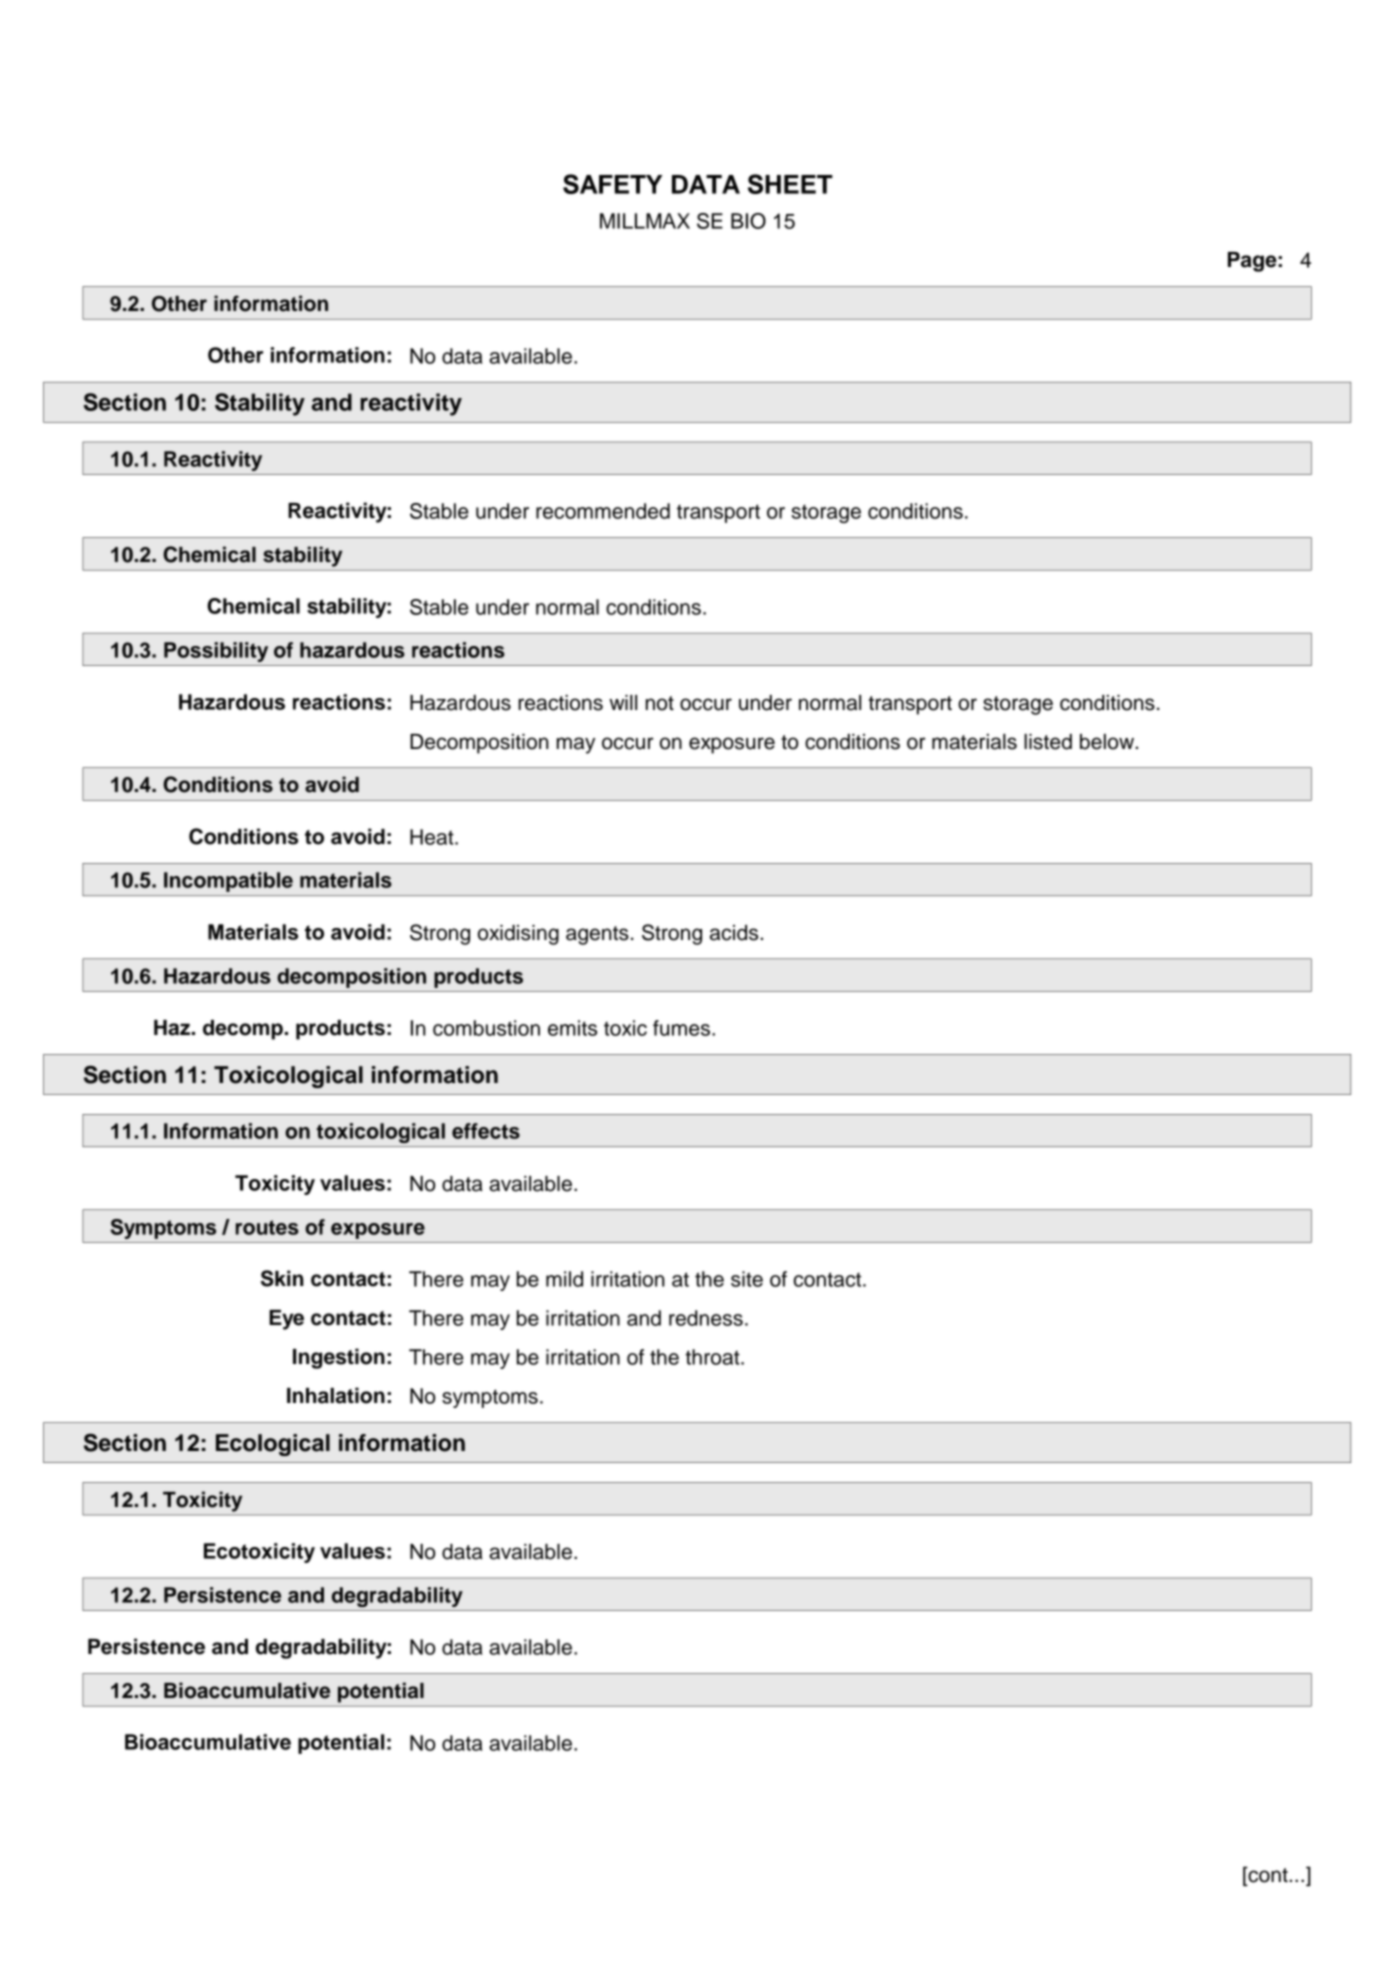  I want to click on will, so click(623, 702).
